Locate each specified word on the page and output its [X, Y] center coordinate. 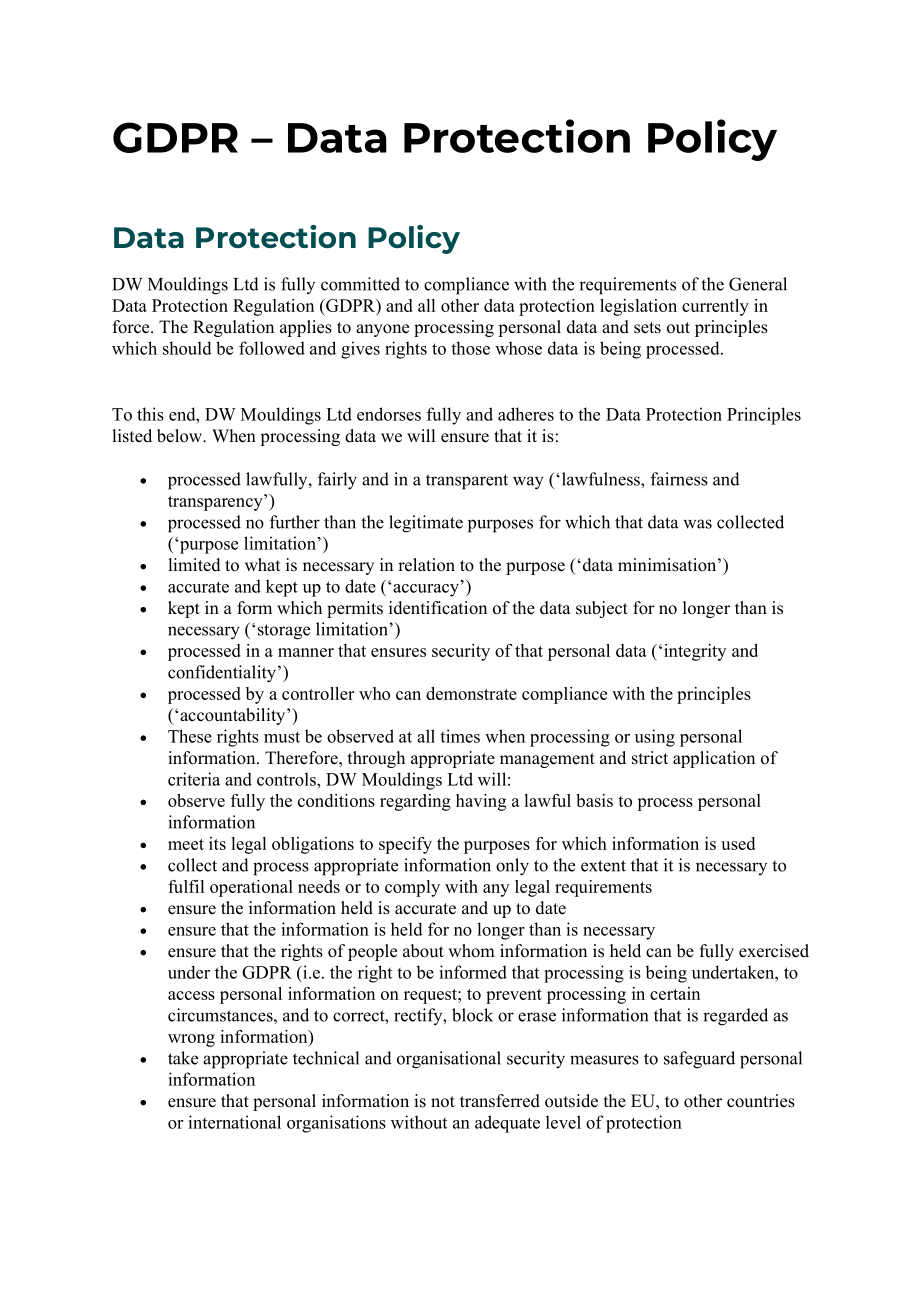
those [470, 348]
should [187, 348]
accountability [234, 716]
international [234, 1122]
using [655, 738]
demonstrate [471, 693]
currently [715, 307]
